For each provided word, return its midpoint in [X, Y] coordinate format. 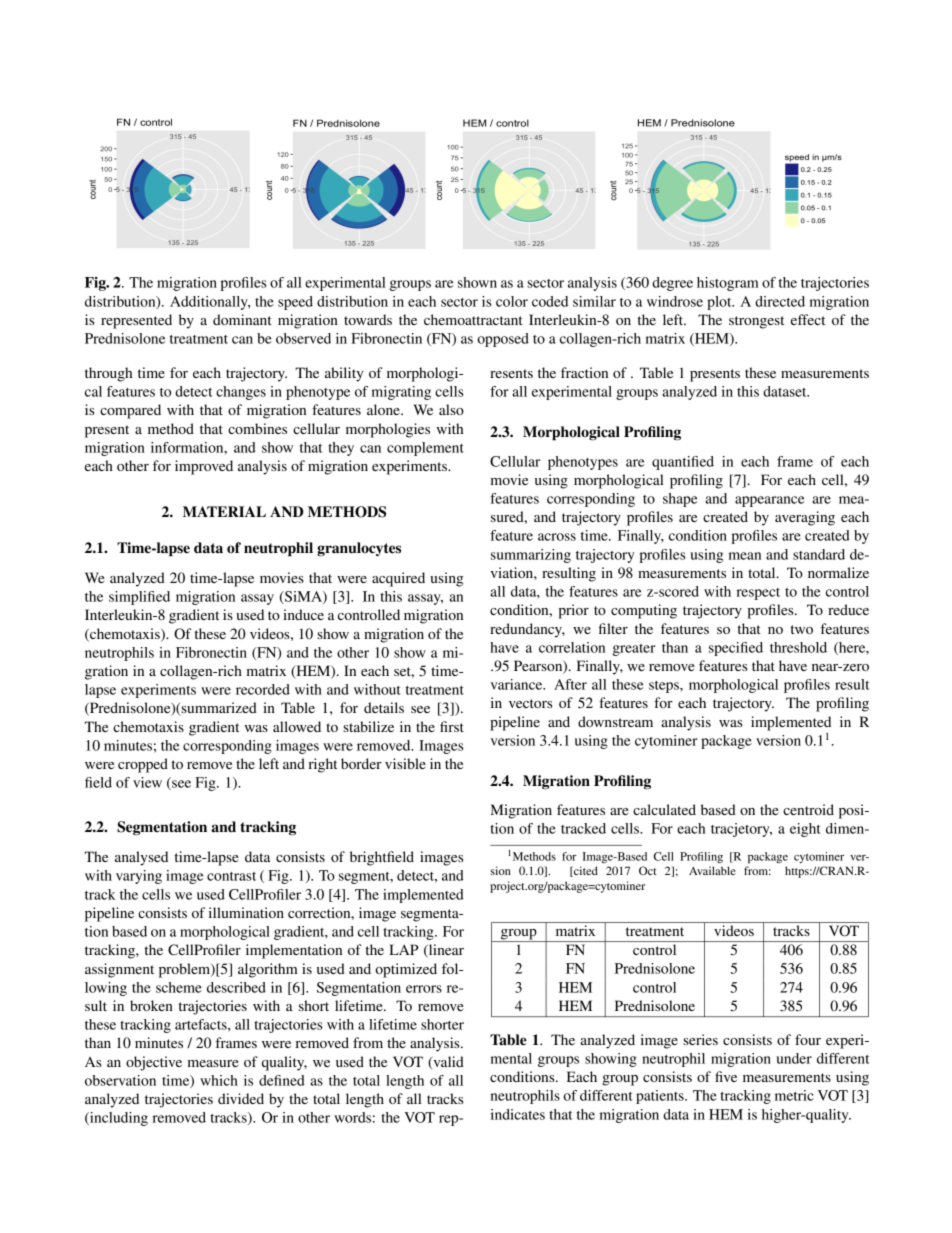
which [219, 1080]
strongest [756, 322]
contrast [231, 876]
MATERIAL [224, 511]
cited [585, 871]
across [557, 537]
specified [736, 649]
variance [518, 684]
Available [712, 870]
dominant [242, 319]
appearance [770, 501]
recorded [263, 689]
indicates [518, 1114]
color [512, 301]
